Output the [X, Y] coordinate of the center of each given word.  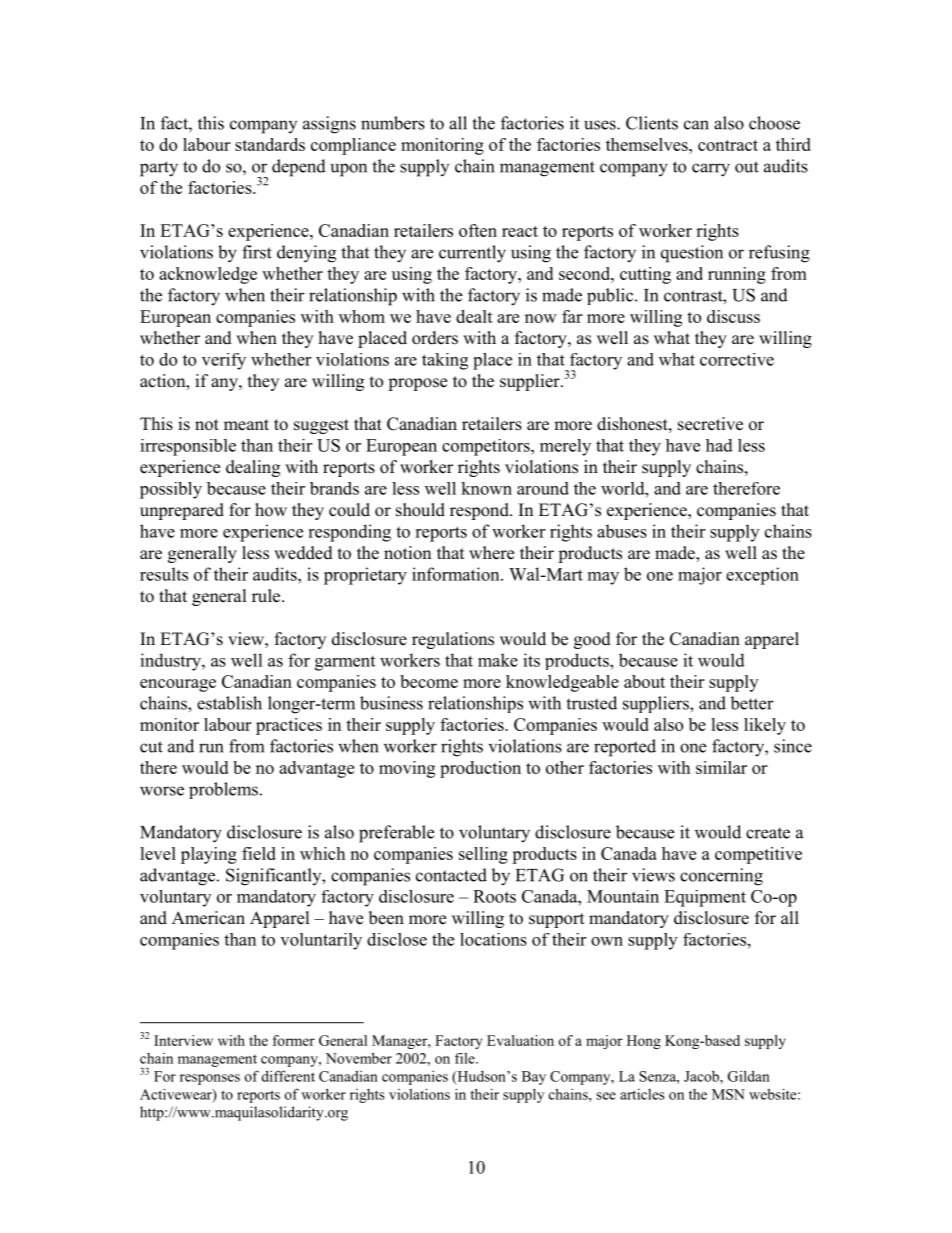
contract [728, 145]
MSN [728, 1094]
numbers [393, 123]
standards [270, 144]
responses [210, 1079]
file [466, 1058]
